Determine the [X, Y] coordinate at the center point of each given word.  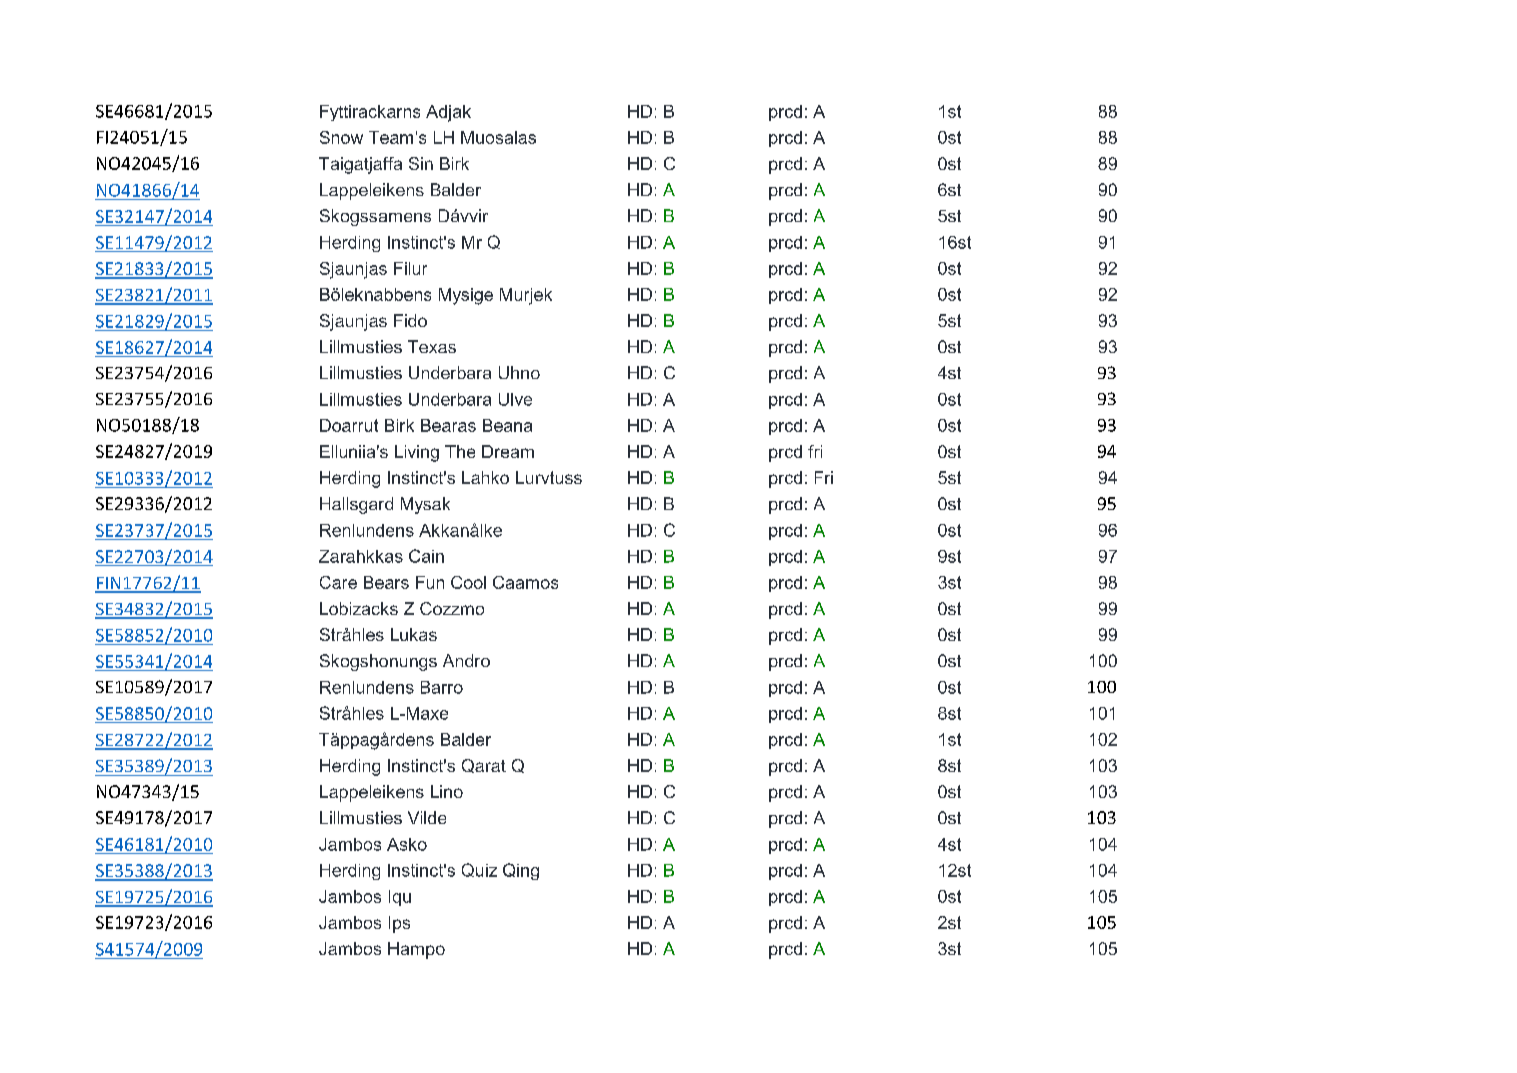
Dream [508, 451]
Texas [432, 346]
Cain [426, 556]
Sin [421, 163]
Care [338, 582]
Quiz [479, 870]
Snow [341, 137]
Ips [399, 924]
